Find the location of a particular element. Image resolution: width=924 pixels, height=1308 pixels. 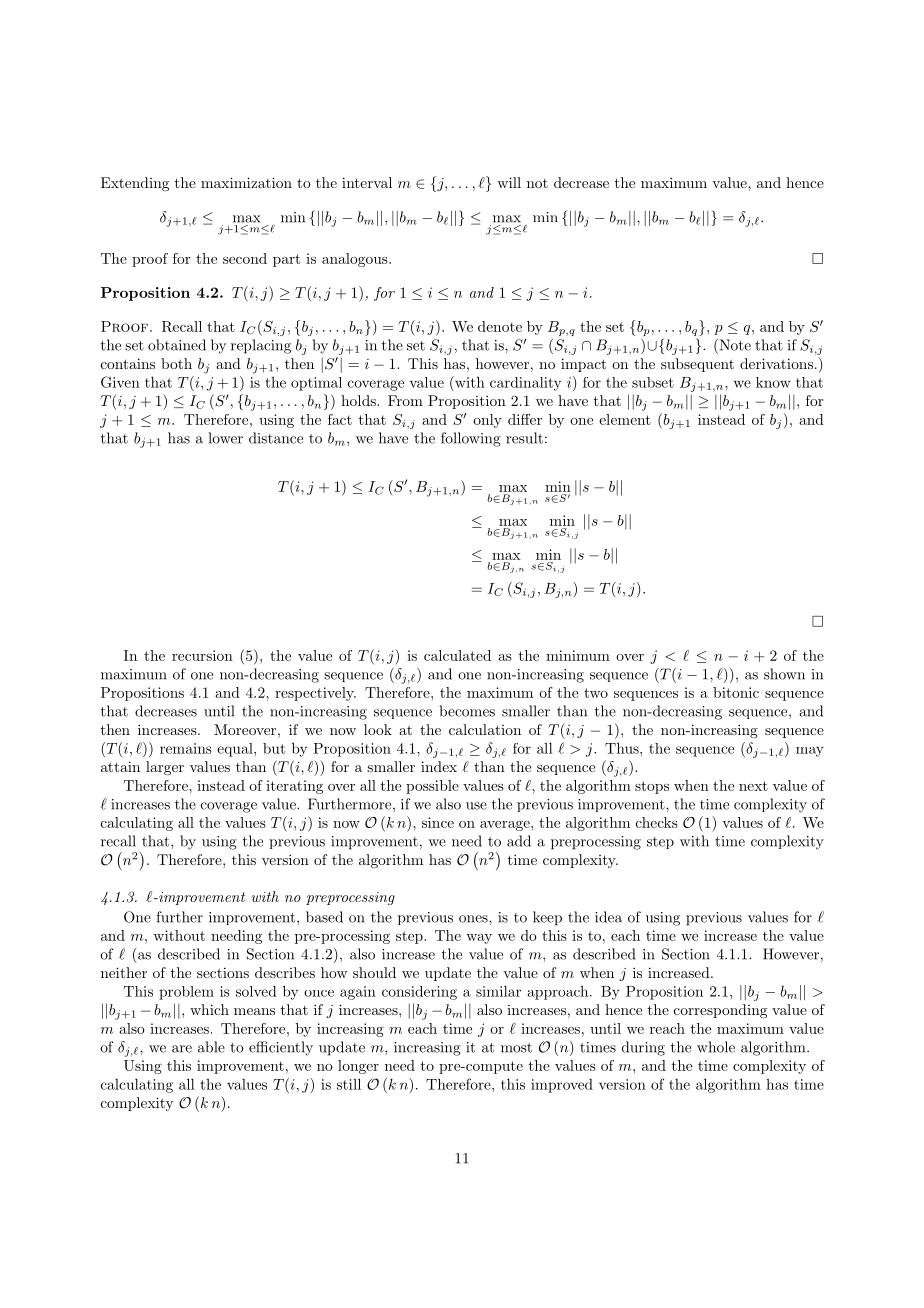

calculated is located at coordinates (457, 655).
